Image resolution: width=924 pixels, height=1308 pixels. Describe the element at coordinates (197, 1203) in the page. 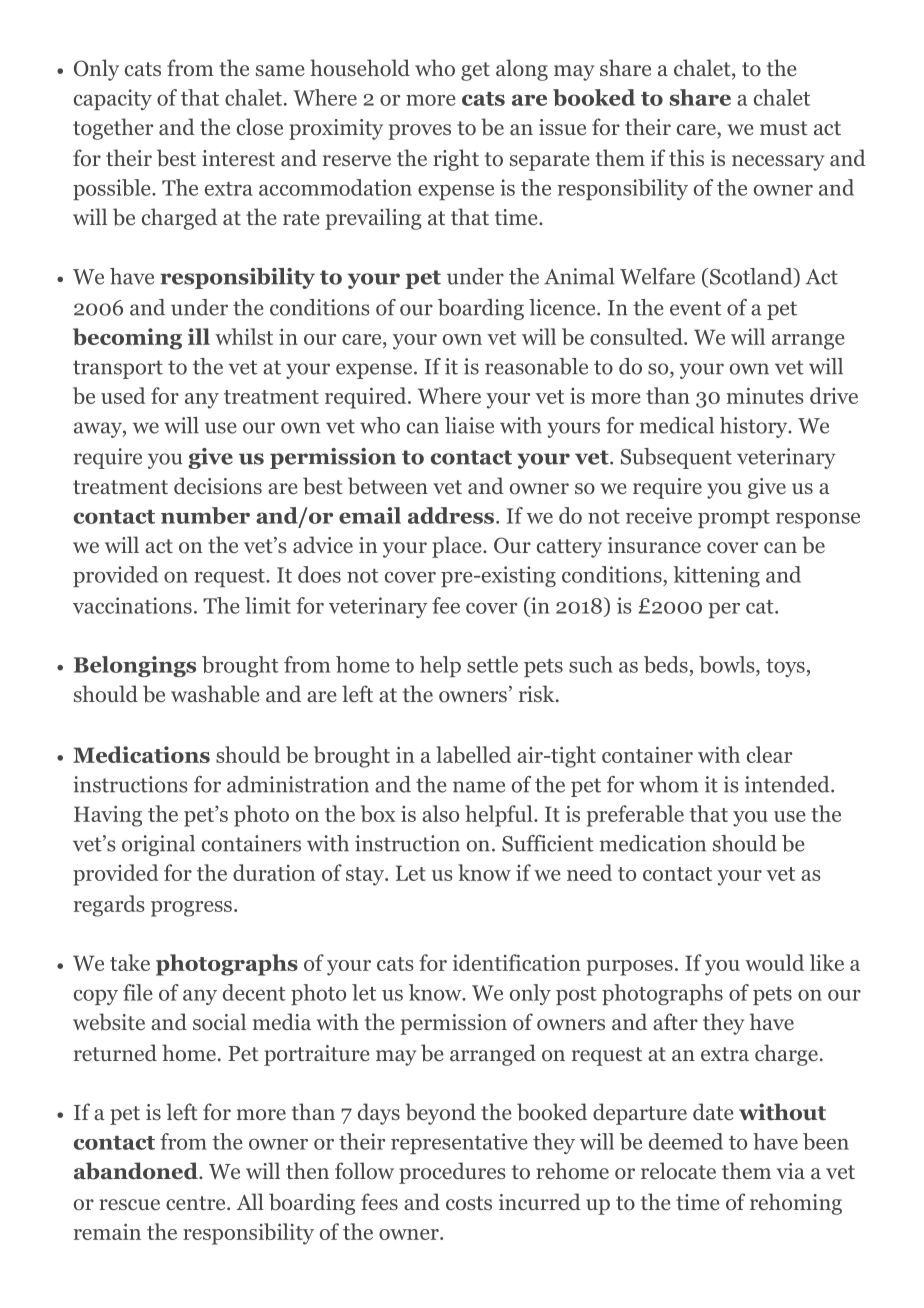

I see `centre` at that location.
